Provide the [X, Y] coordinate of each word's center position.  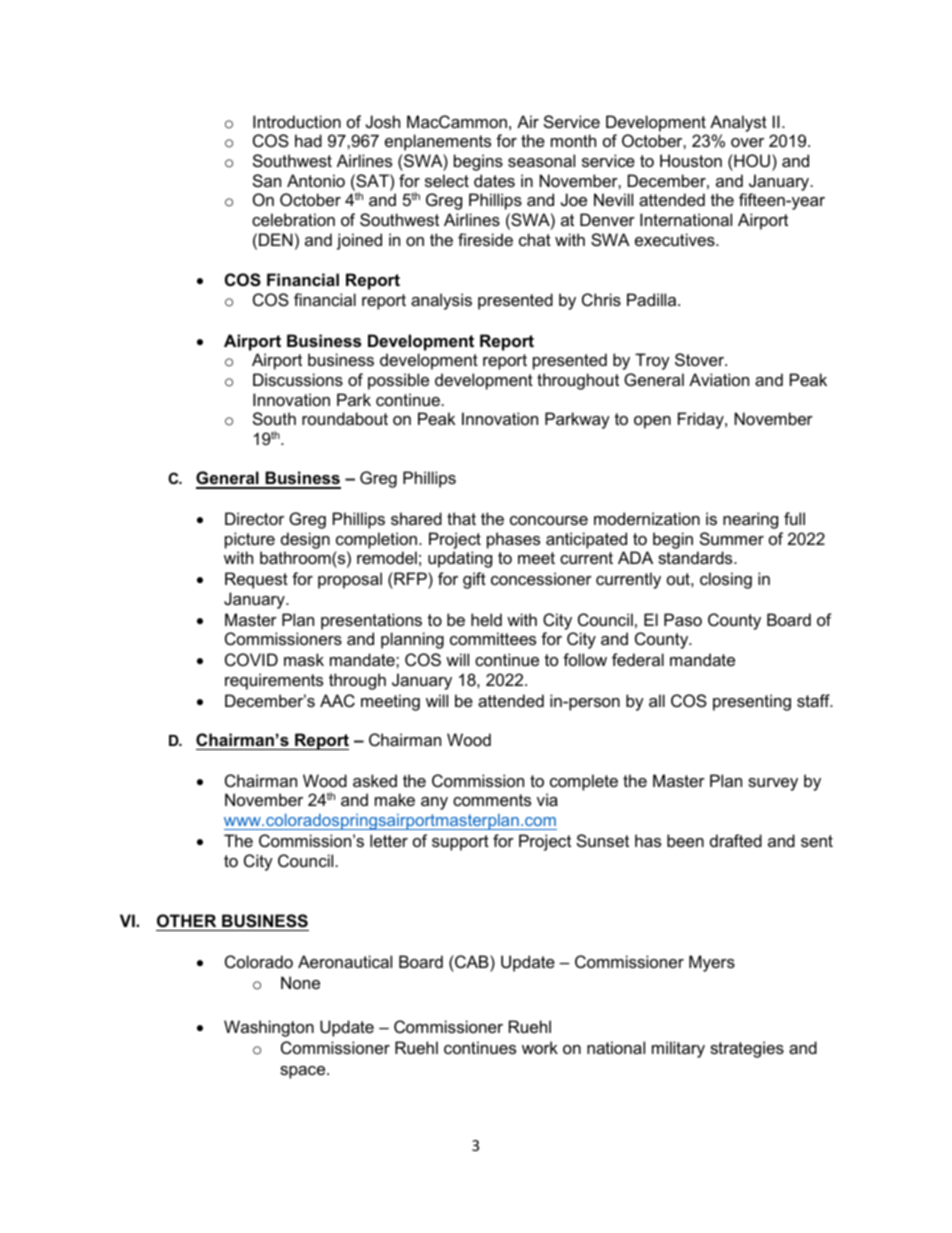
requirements [274, 681]
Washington [269, 1028]
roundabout [345, 418]
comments [492, 800]
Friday [702, 420]
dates [494, 180]
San [267, 180]
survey [773, 784]
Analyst [738, 123]
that [461, 518]
